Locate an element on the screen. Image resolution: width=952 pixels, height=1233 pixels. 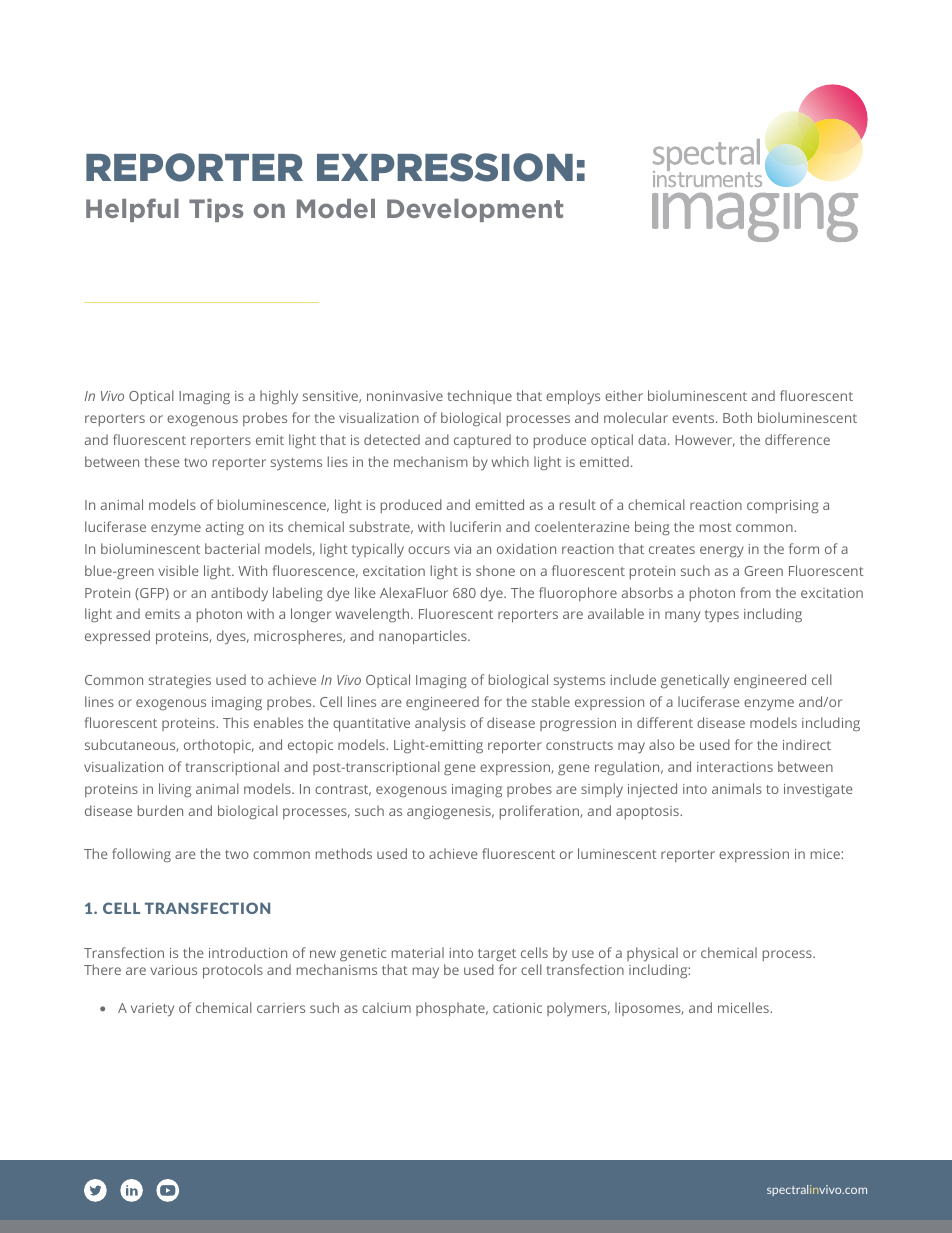
interactions is located at coordinates (735, 767).
